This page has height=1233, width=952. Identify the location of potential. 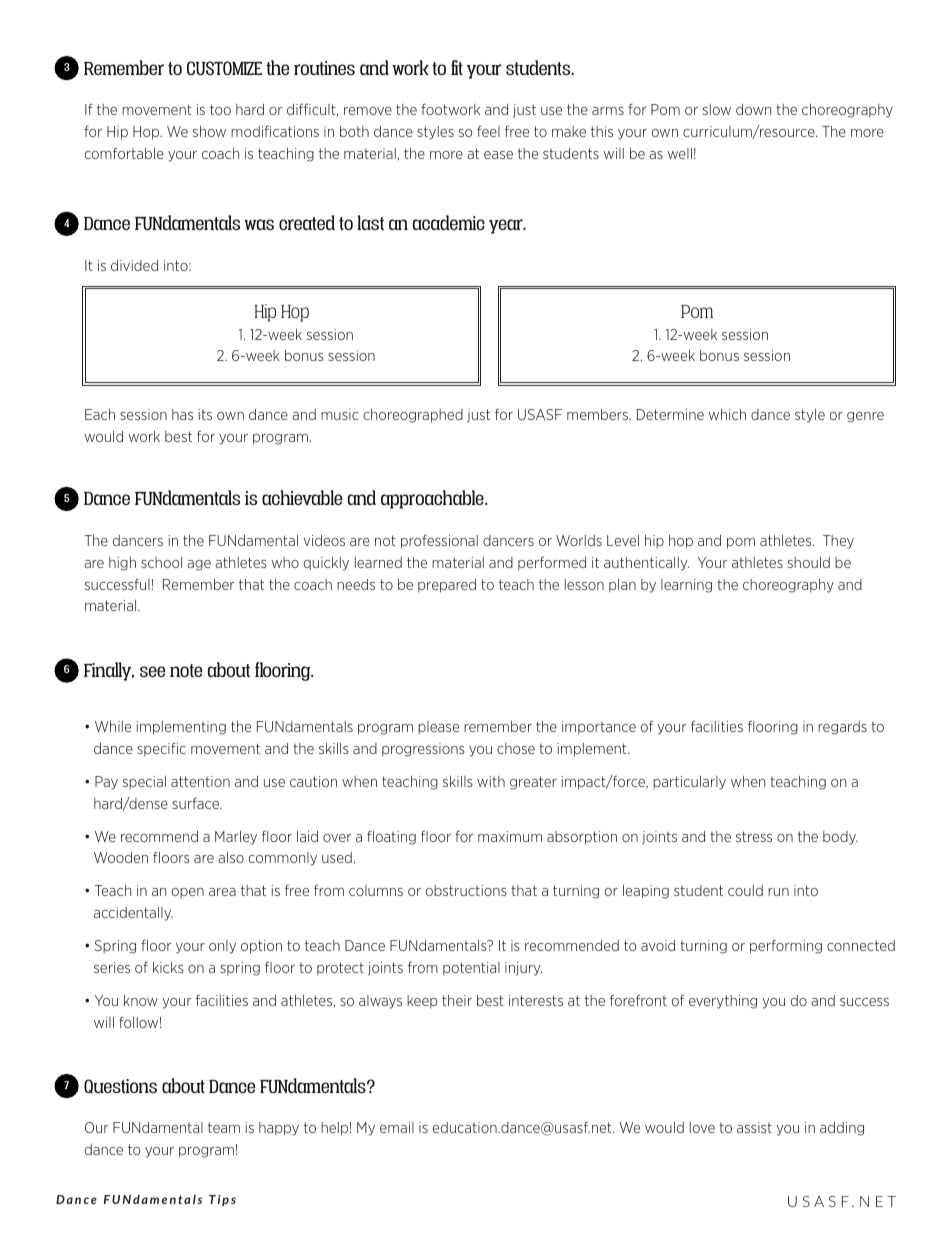
(471, 968).
